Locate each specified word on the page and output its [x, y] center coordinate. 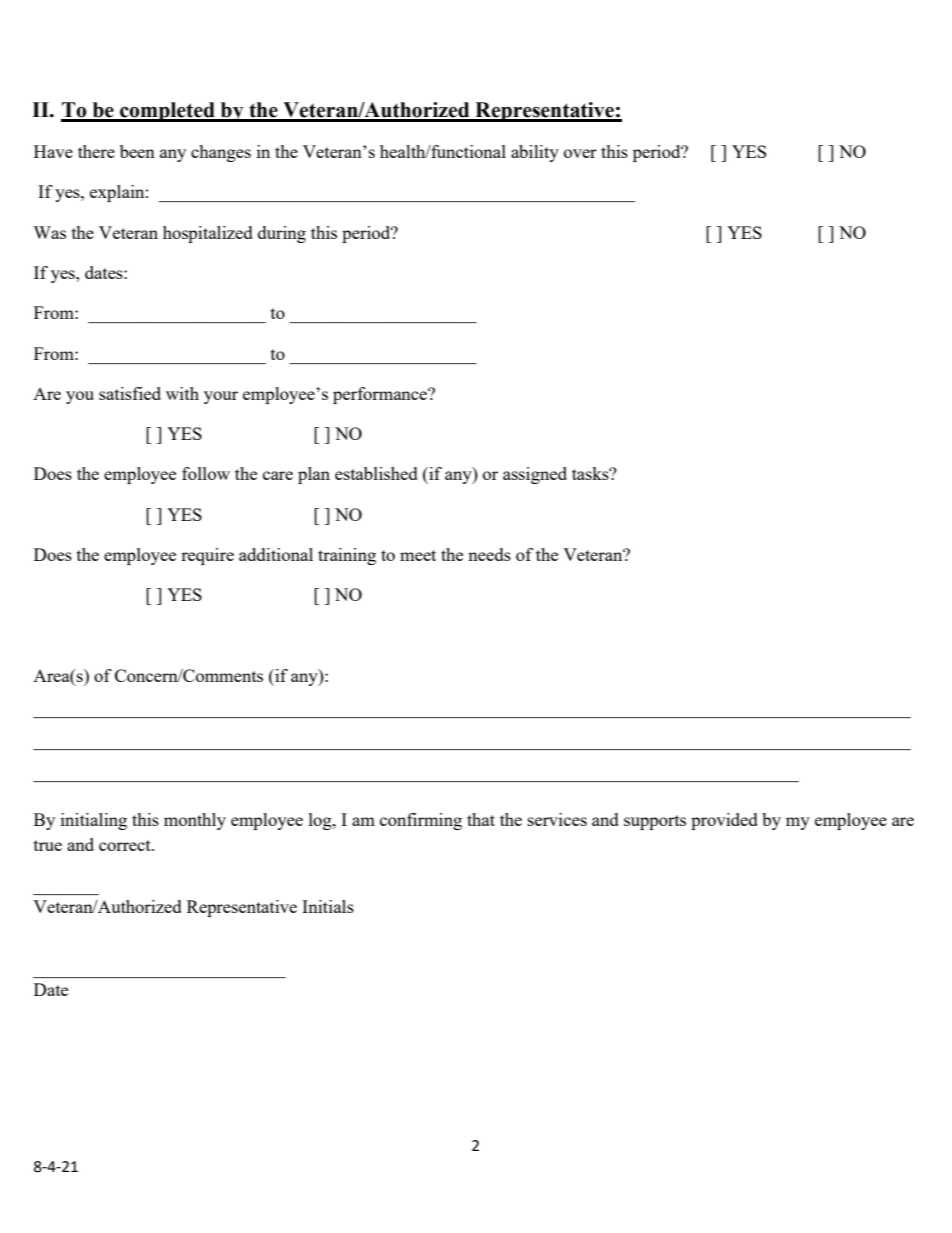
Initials [328, 906]
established [376, 473]
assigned [535, 475]
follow [206, 473]
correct [126, 845]
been [137, 151]
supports [655, 822]
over [580, 153]
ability [535, 153]
